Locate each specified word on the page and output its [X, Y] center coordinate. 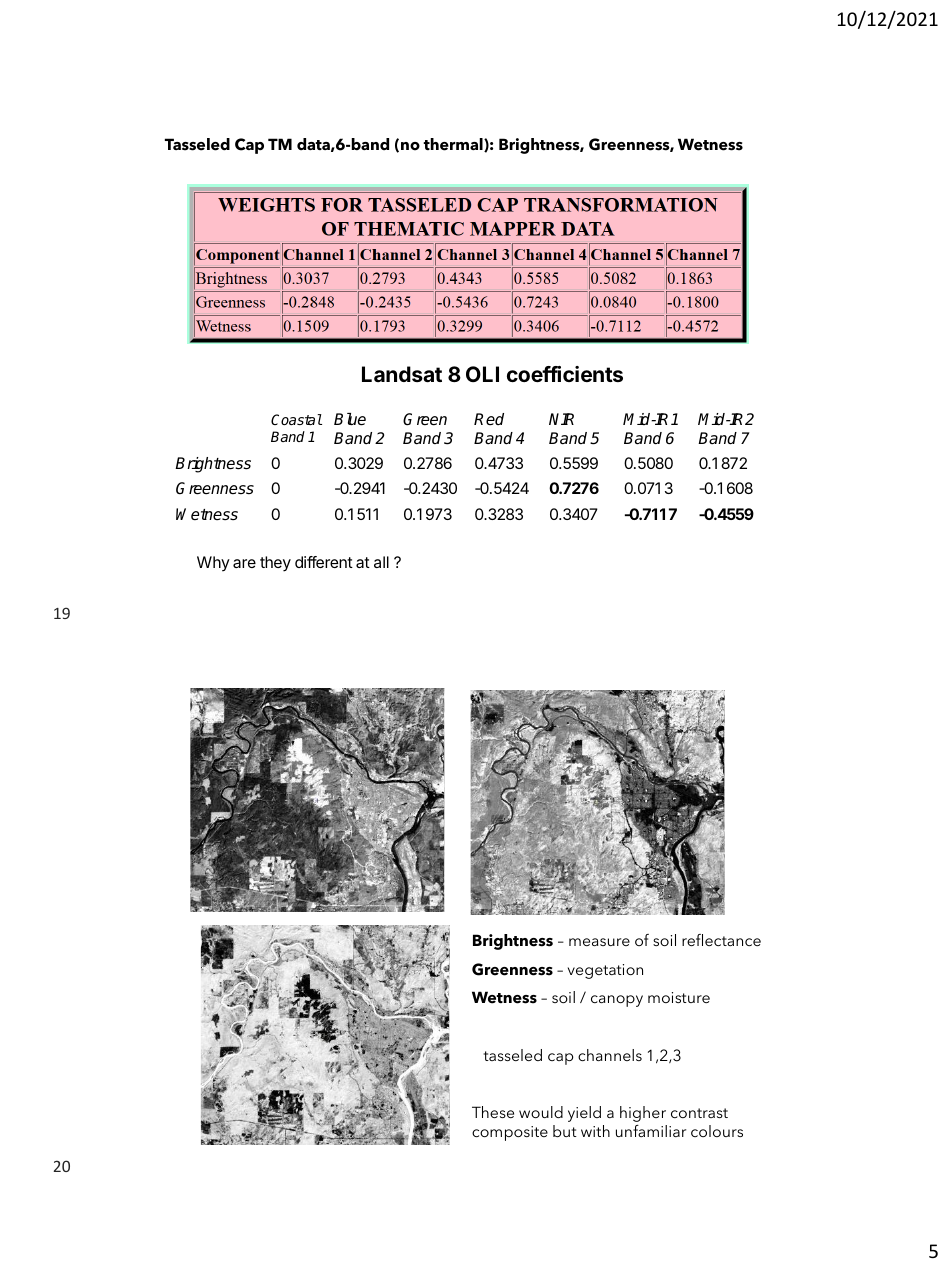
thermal [454, 145]
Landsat [402, 374]
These [493, 1112]
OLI [482, 374]
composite [510, 1133]
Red [489, 419]
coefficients [565, 374]
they [275, 564]
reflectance [721, 940]
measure [599, 942]
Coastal [296, 419]
